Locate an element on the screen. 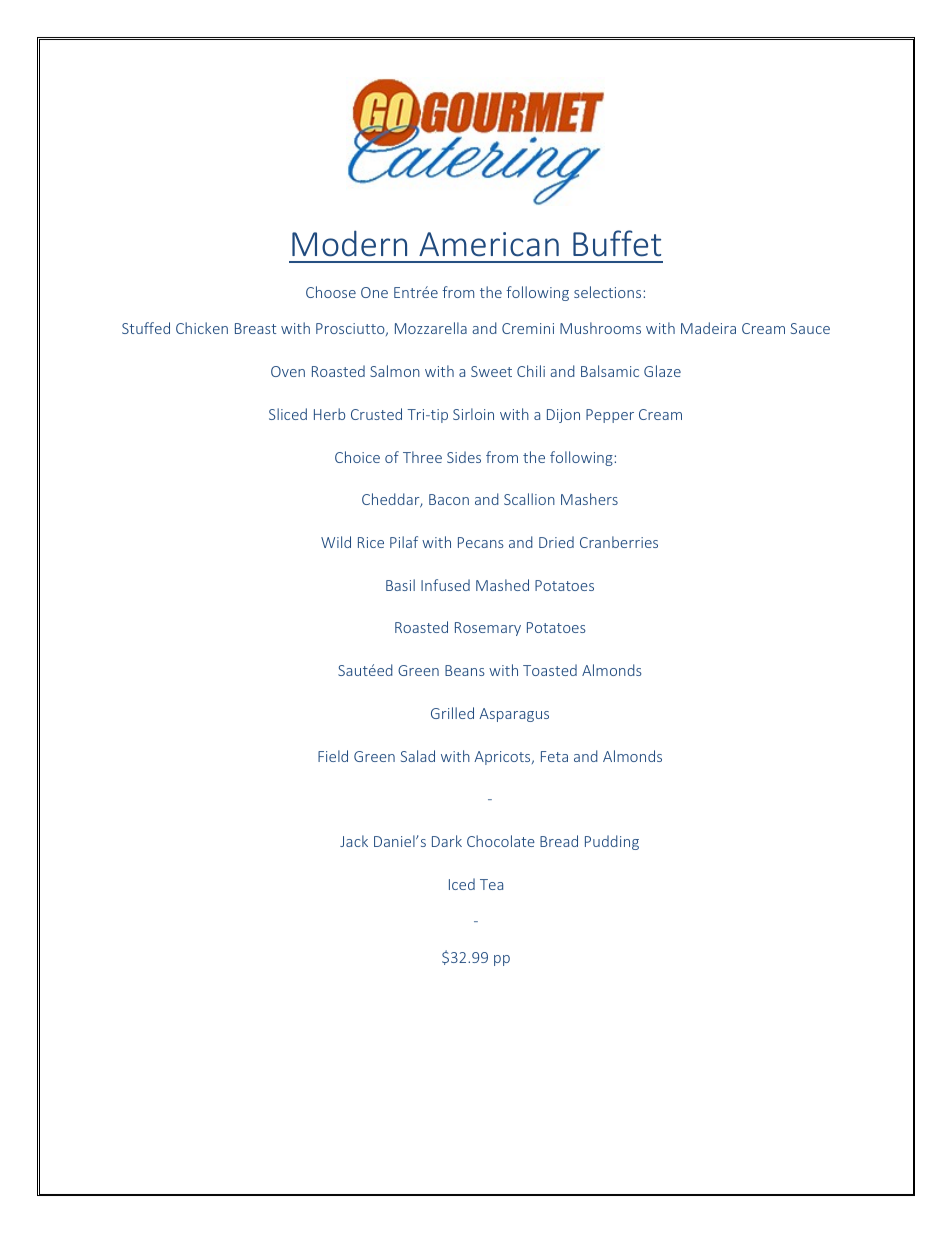  Buffet is located at coordinates (617, 243).
